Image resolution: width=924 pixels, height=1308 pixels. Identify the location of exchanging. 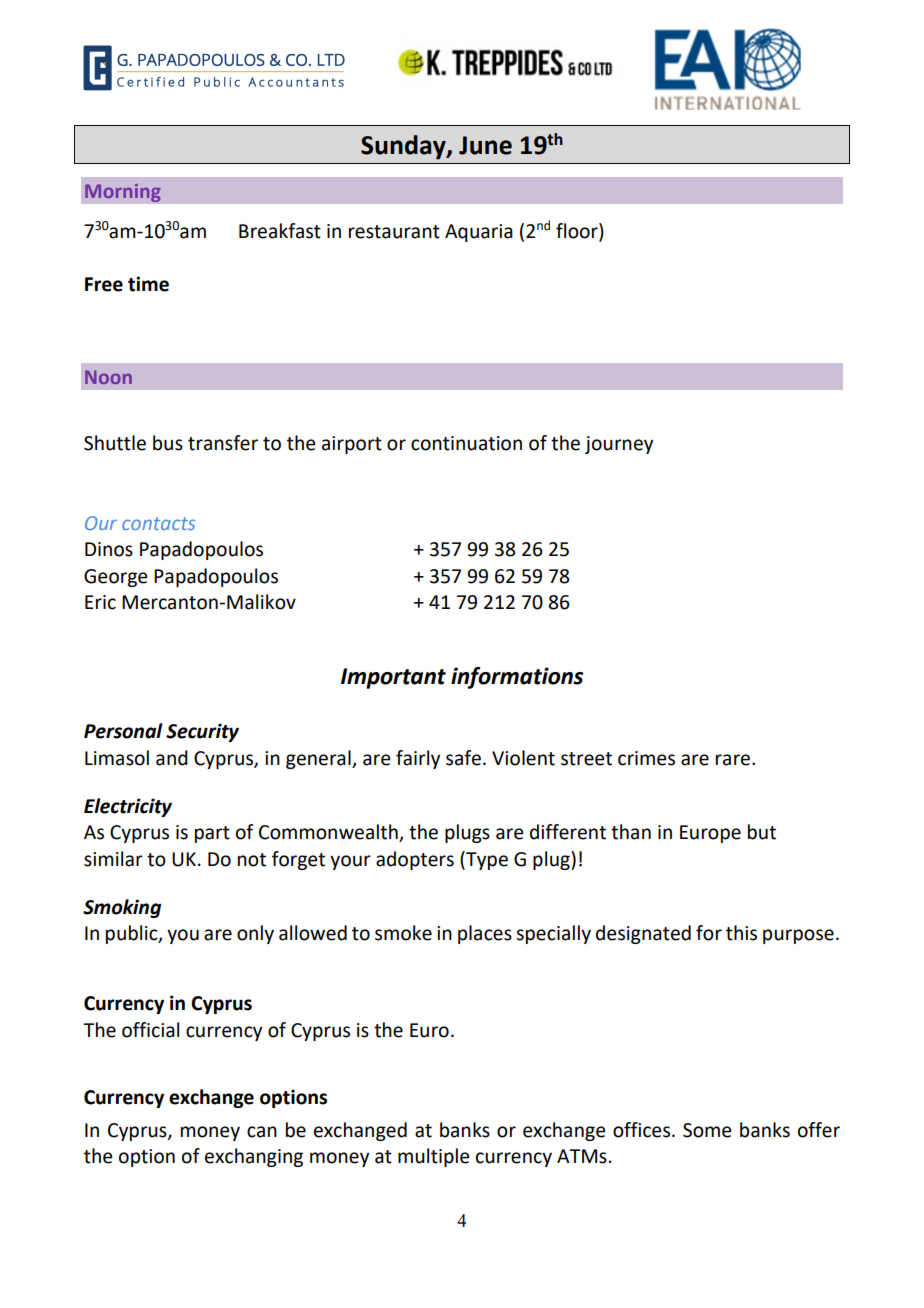
(254, 1157).
